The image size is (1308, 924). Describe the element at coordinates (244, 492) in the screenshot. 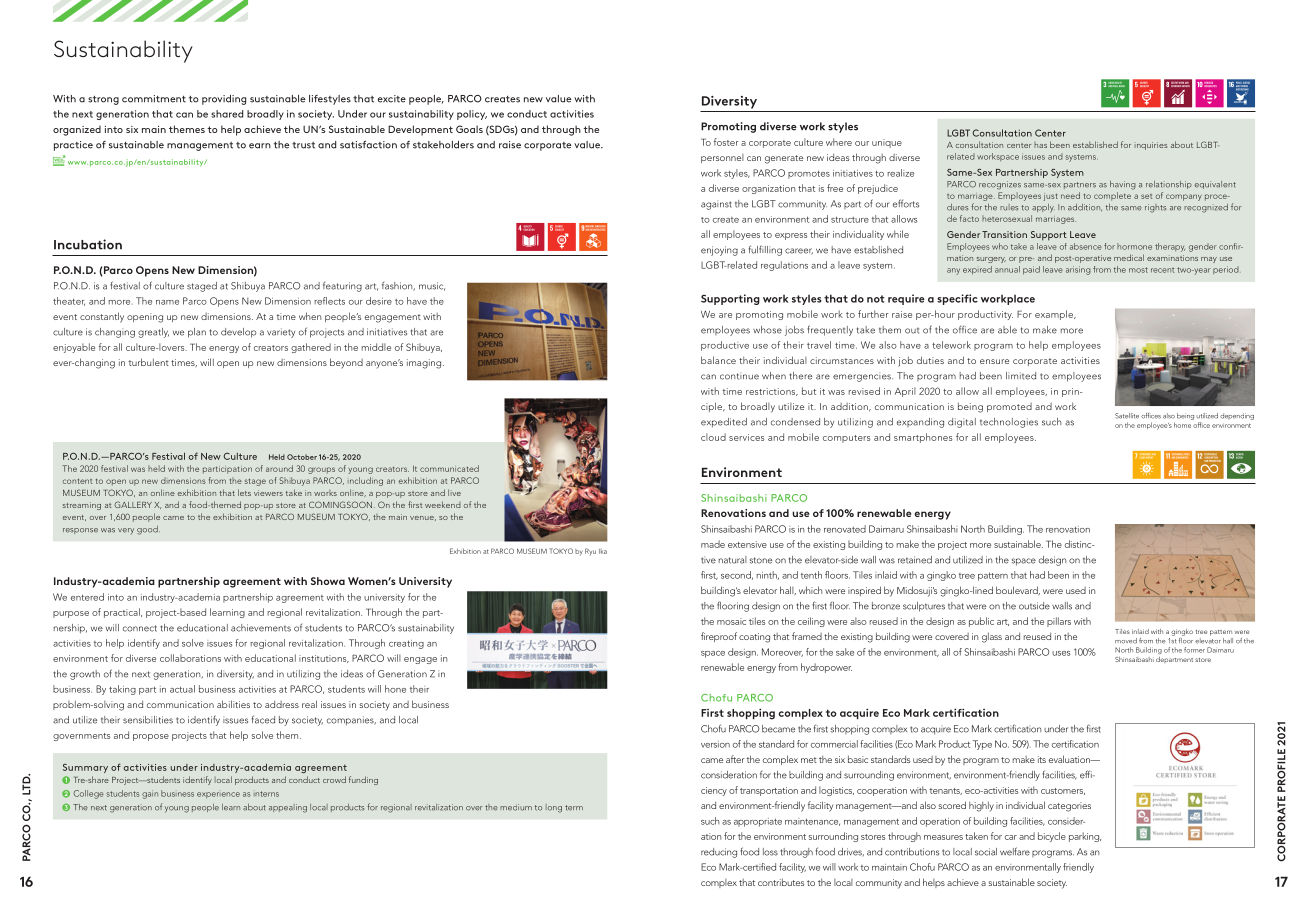

I see `lets` at that location.
